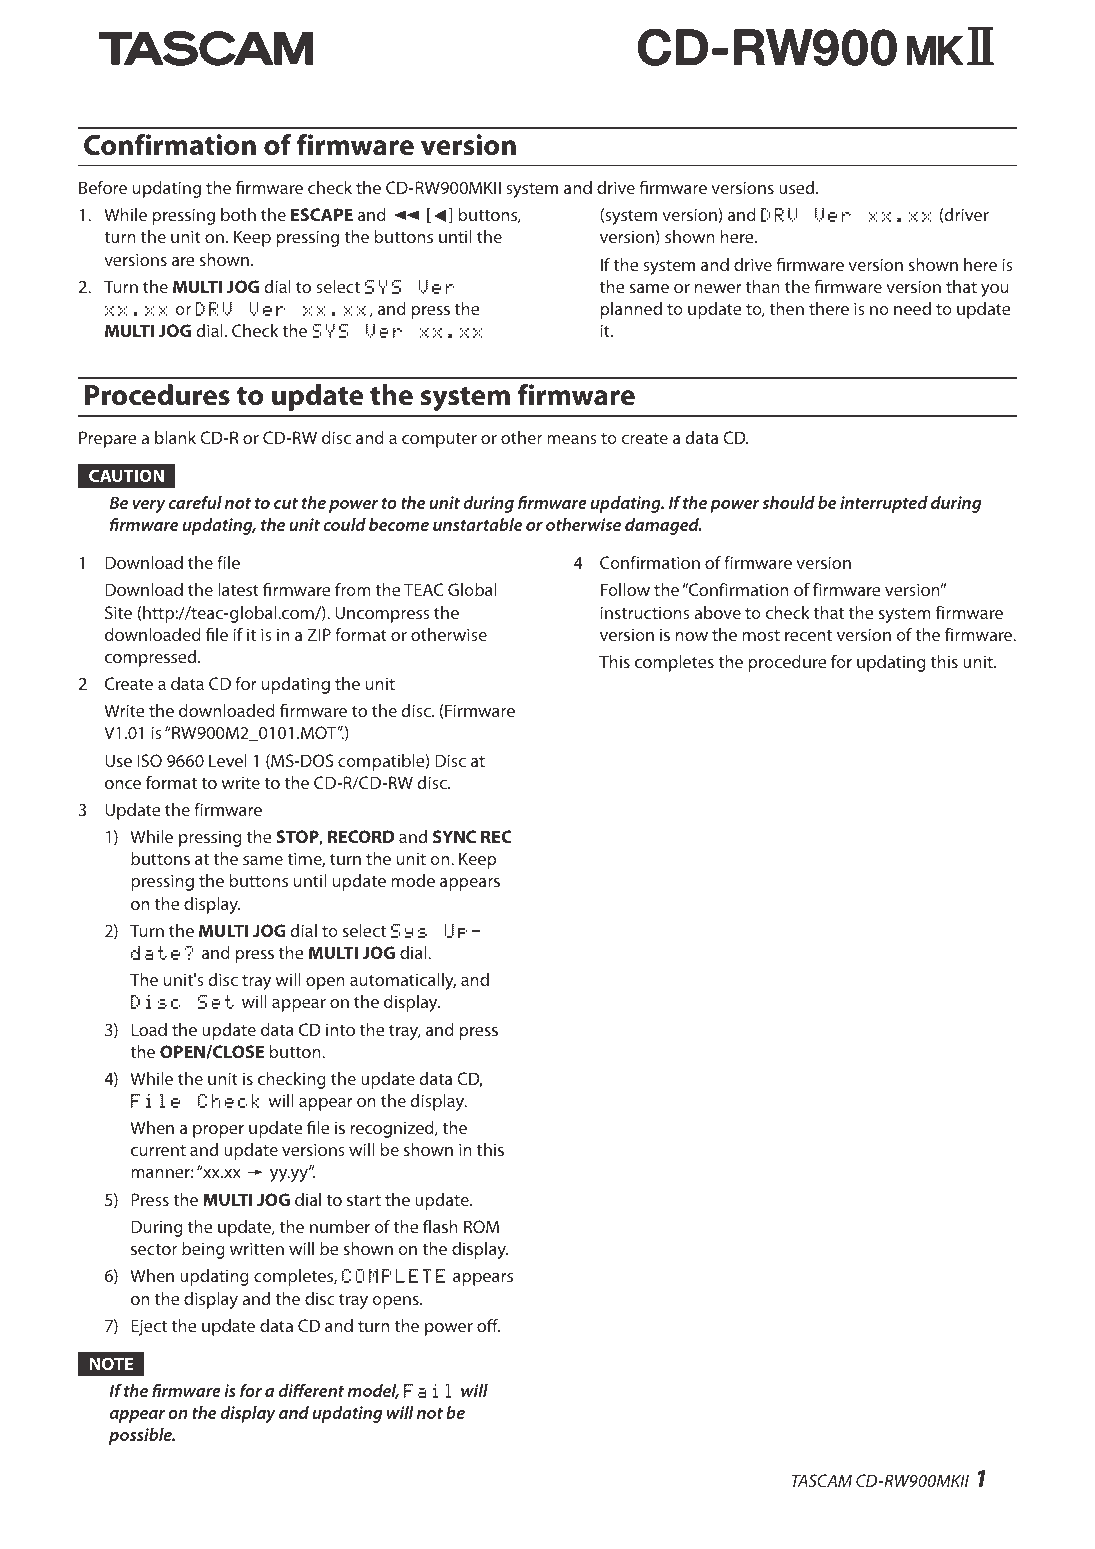 This page has height=1549, width=1095. Describe the element at coordinates (454, 836) in the page. I see `SYNC` at that location.
